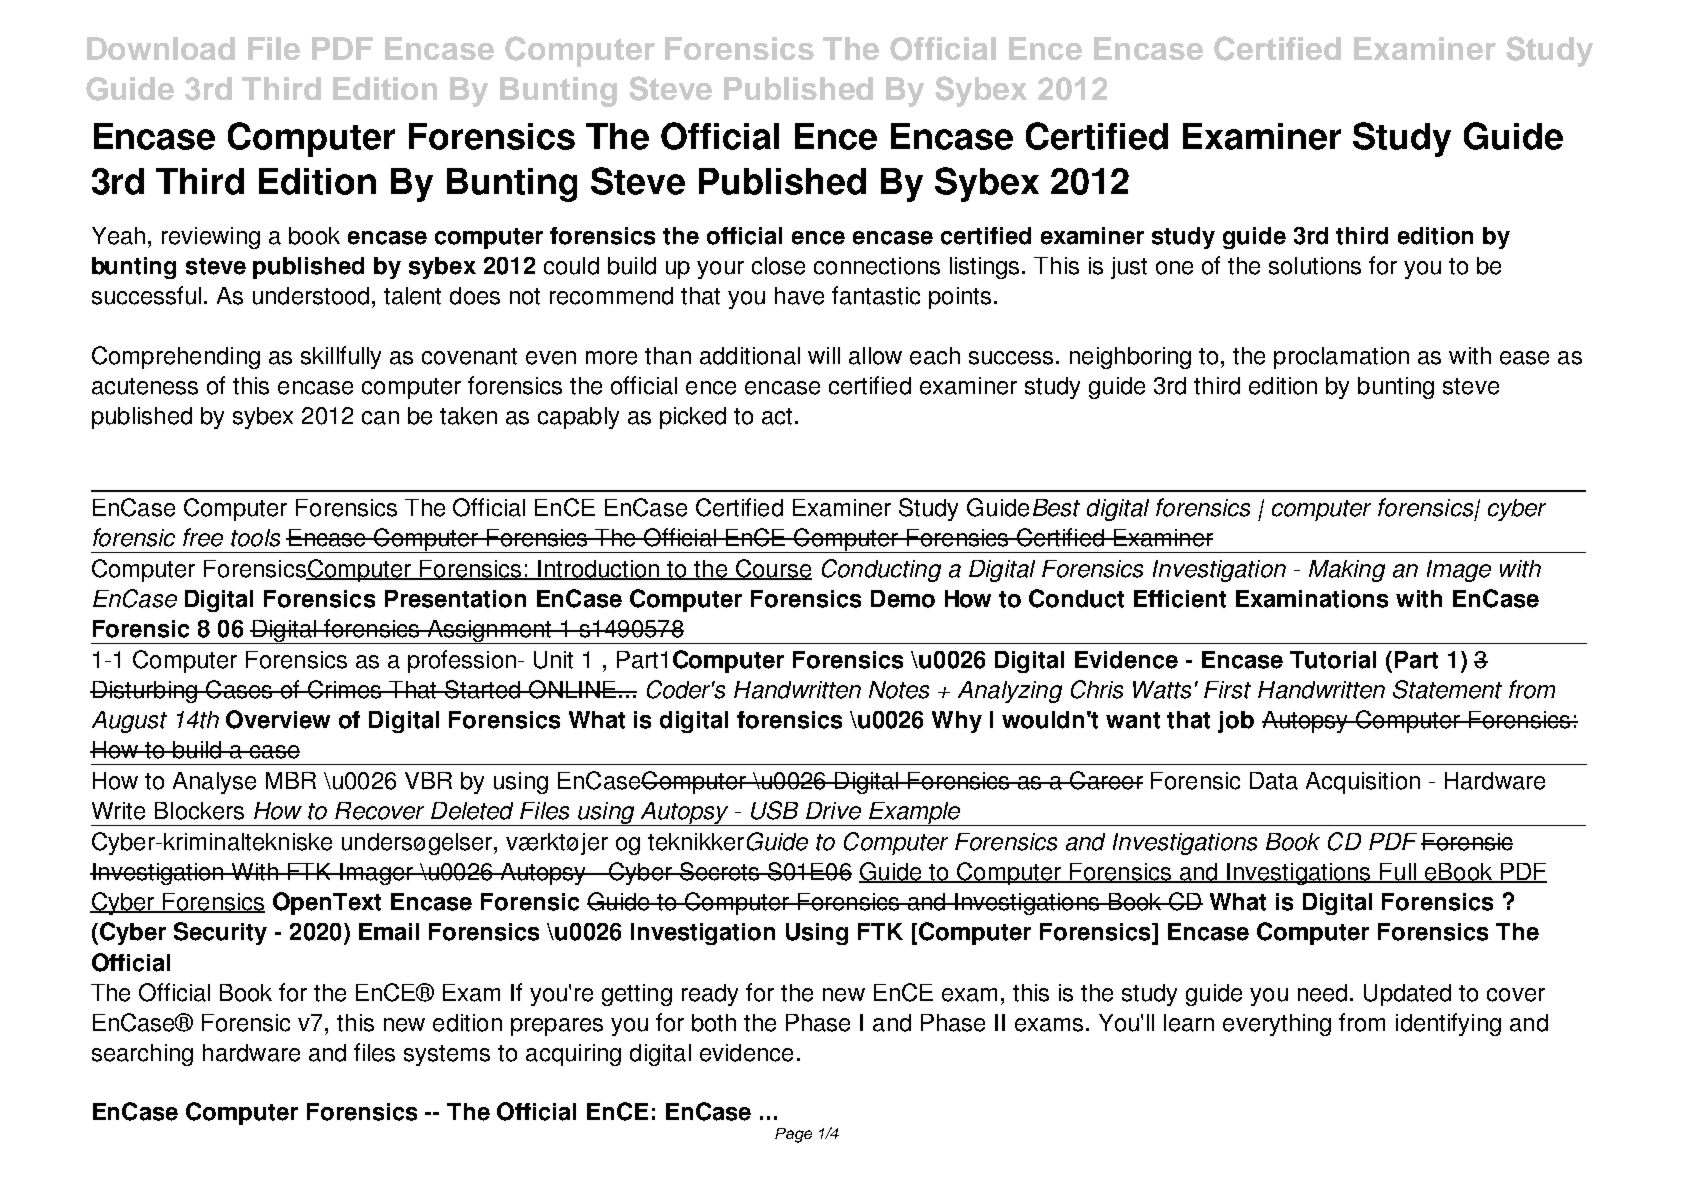  Describe the element at coordinates (161, 48) in the document. I see `Download` at that location.
